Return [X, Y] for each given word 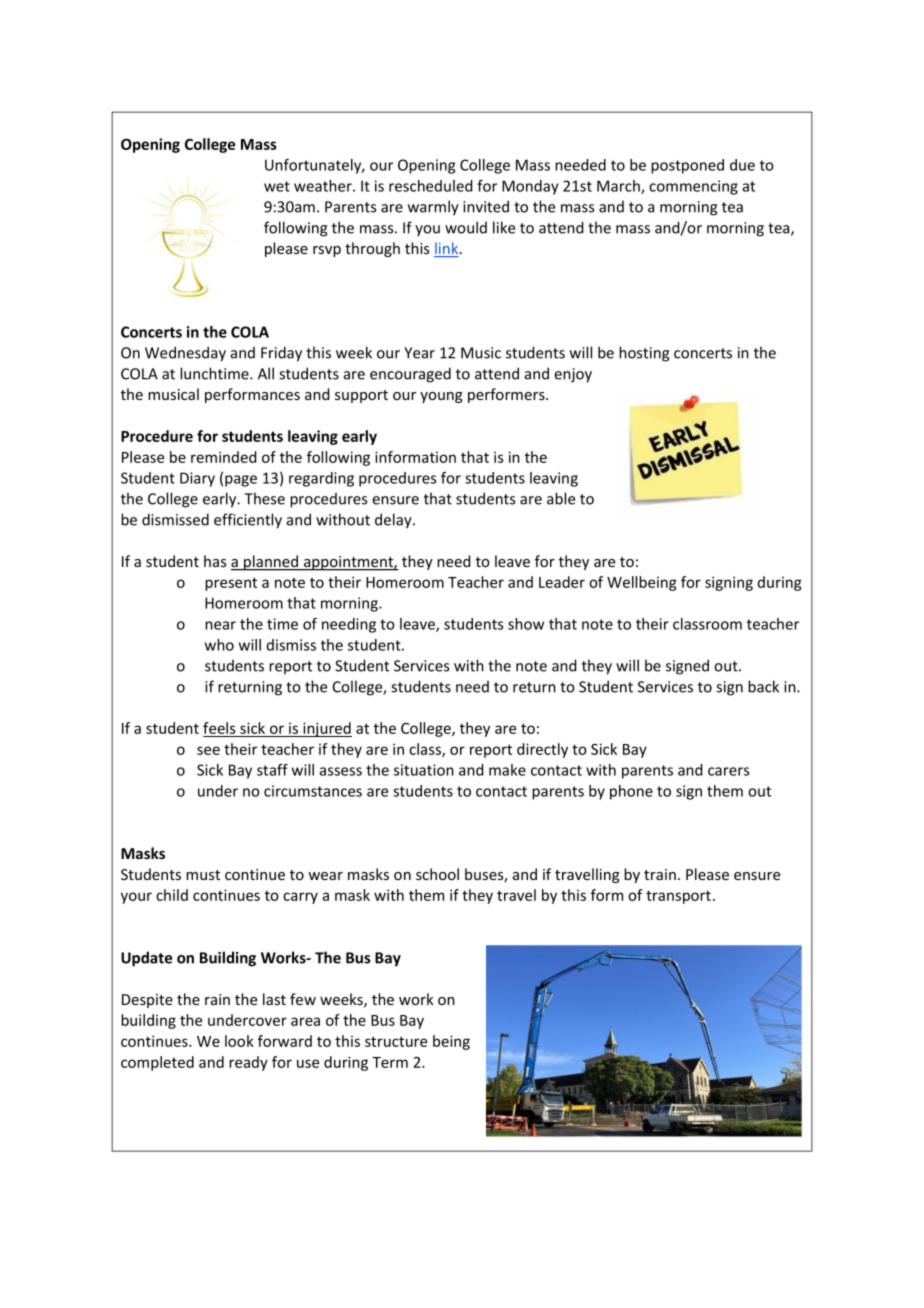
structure [396, 1042]
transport [678, 897]
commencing [693, 187]
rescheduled [431, 186]
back [763, 686]
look [239, 1041]
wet [277, 186]
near [220, 625]
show [526, 624]
